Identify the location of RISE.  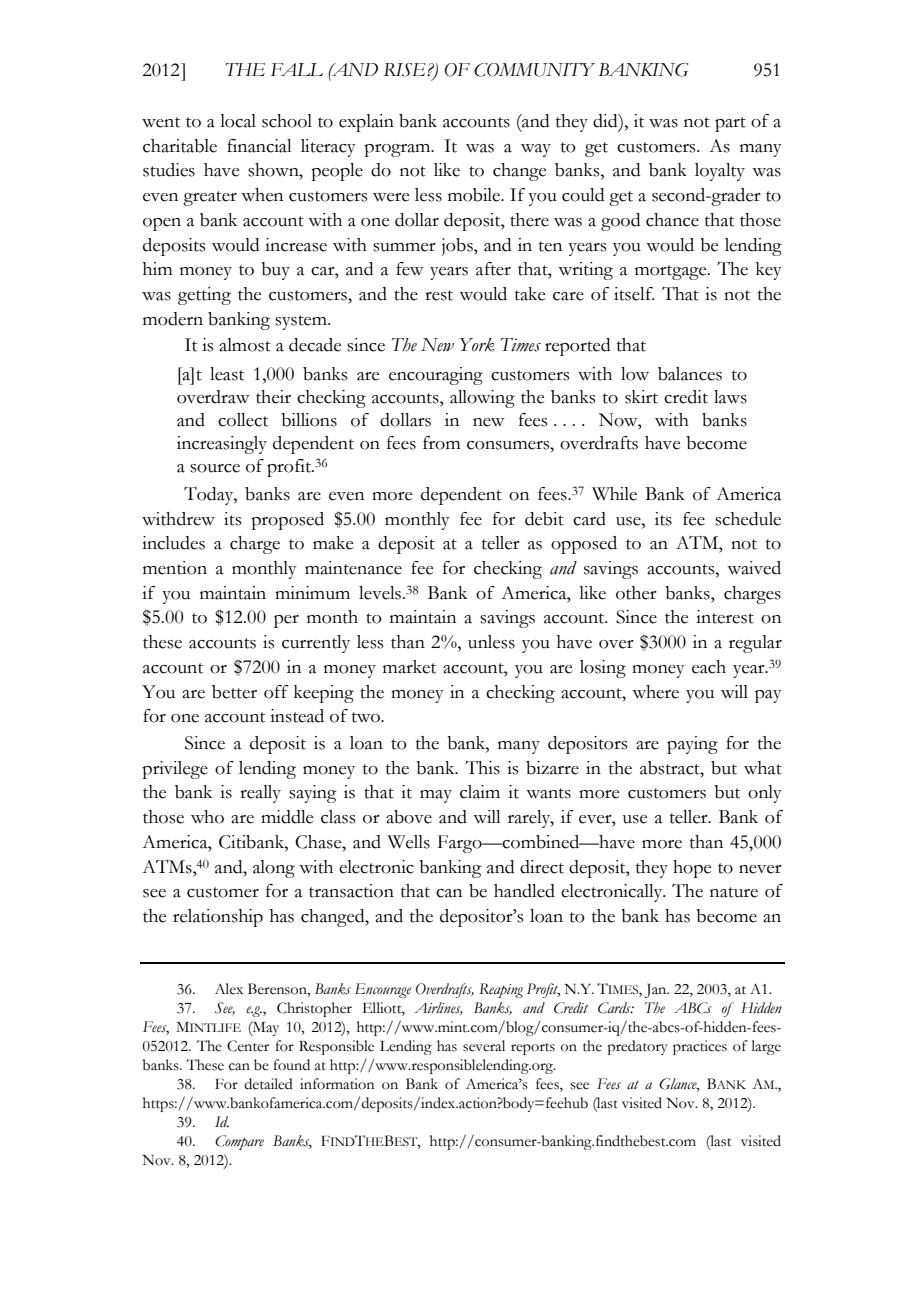
(406, 70).
